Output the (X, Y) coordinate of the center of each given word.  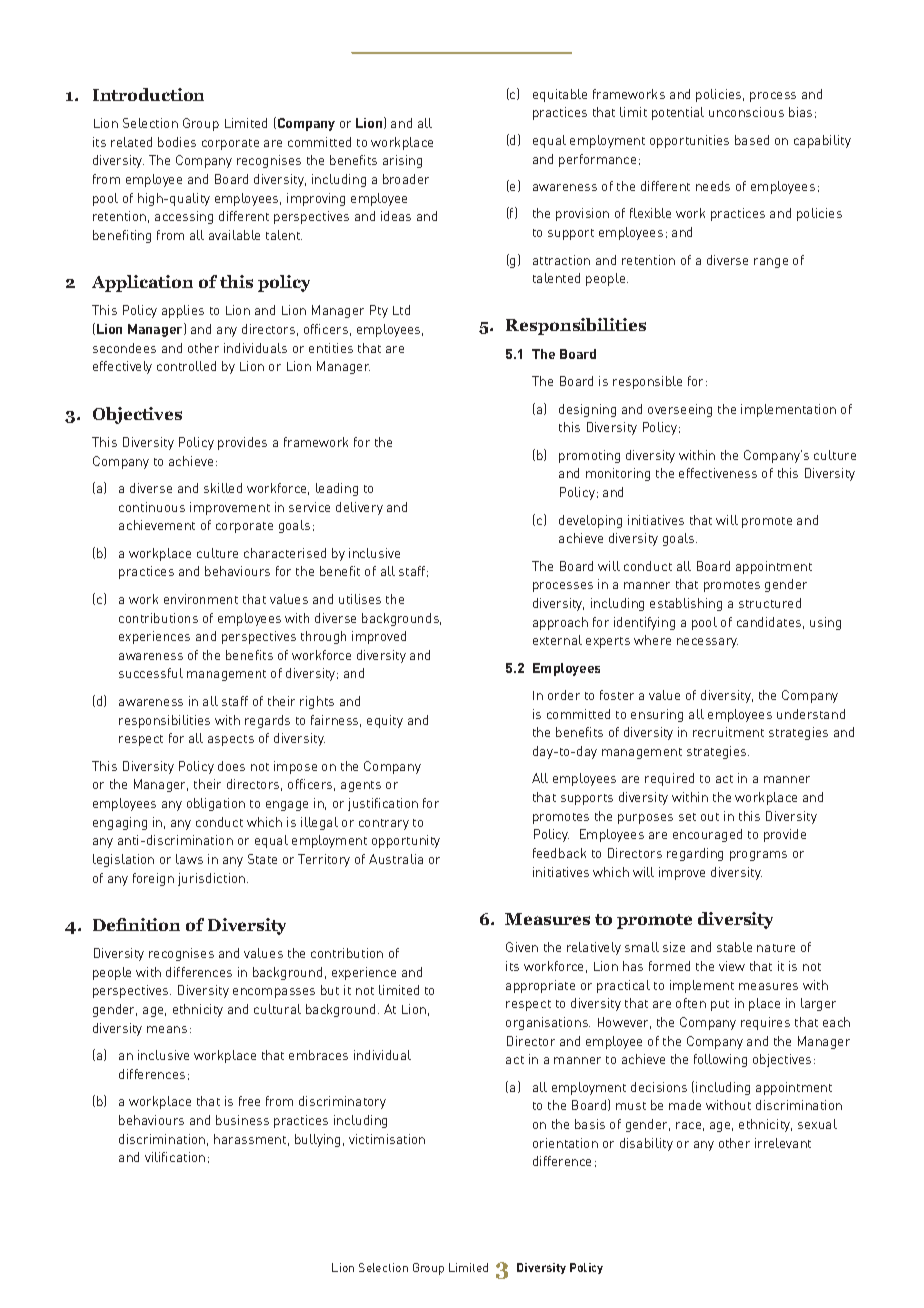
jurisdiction (213, 879)
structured (770, 603)
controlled (186, 366)
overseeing (680, 410)
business (242, 1120)
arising (402, 161)
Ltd (401, 310)
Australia (396, 859)
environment (201, 599)
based (752, 140)
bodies (177, 142)
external (557, 640)
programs (758, 856)
